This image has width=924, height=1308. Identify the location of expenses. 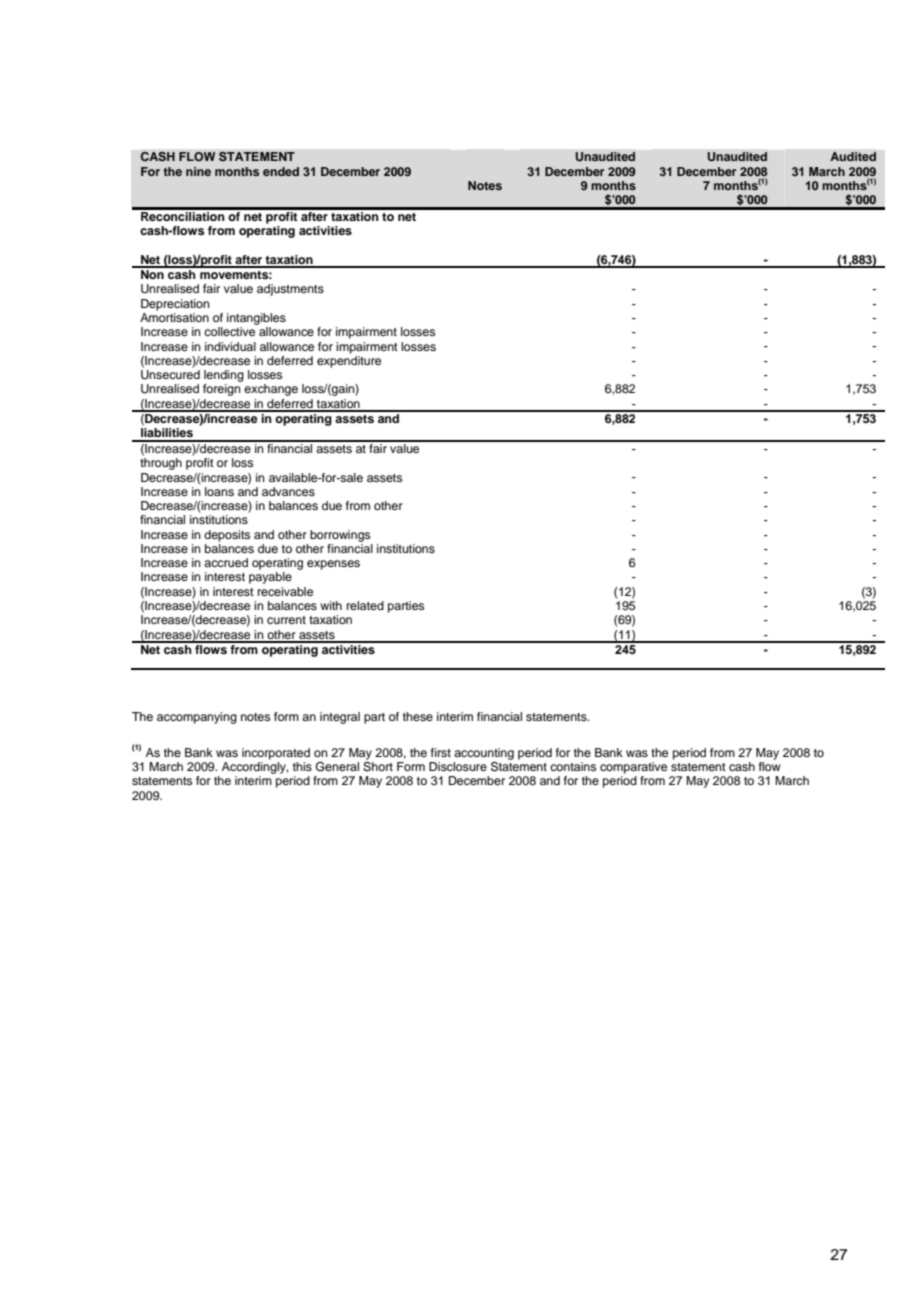
(333, 565).
